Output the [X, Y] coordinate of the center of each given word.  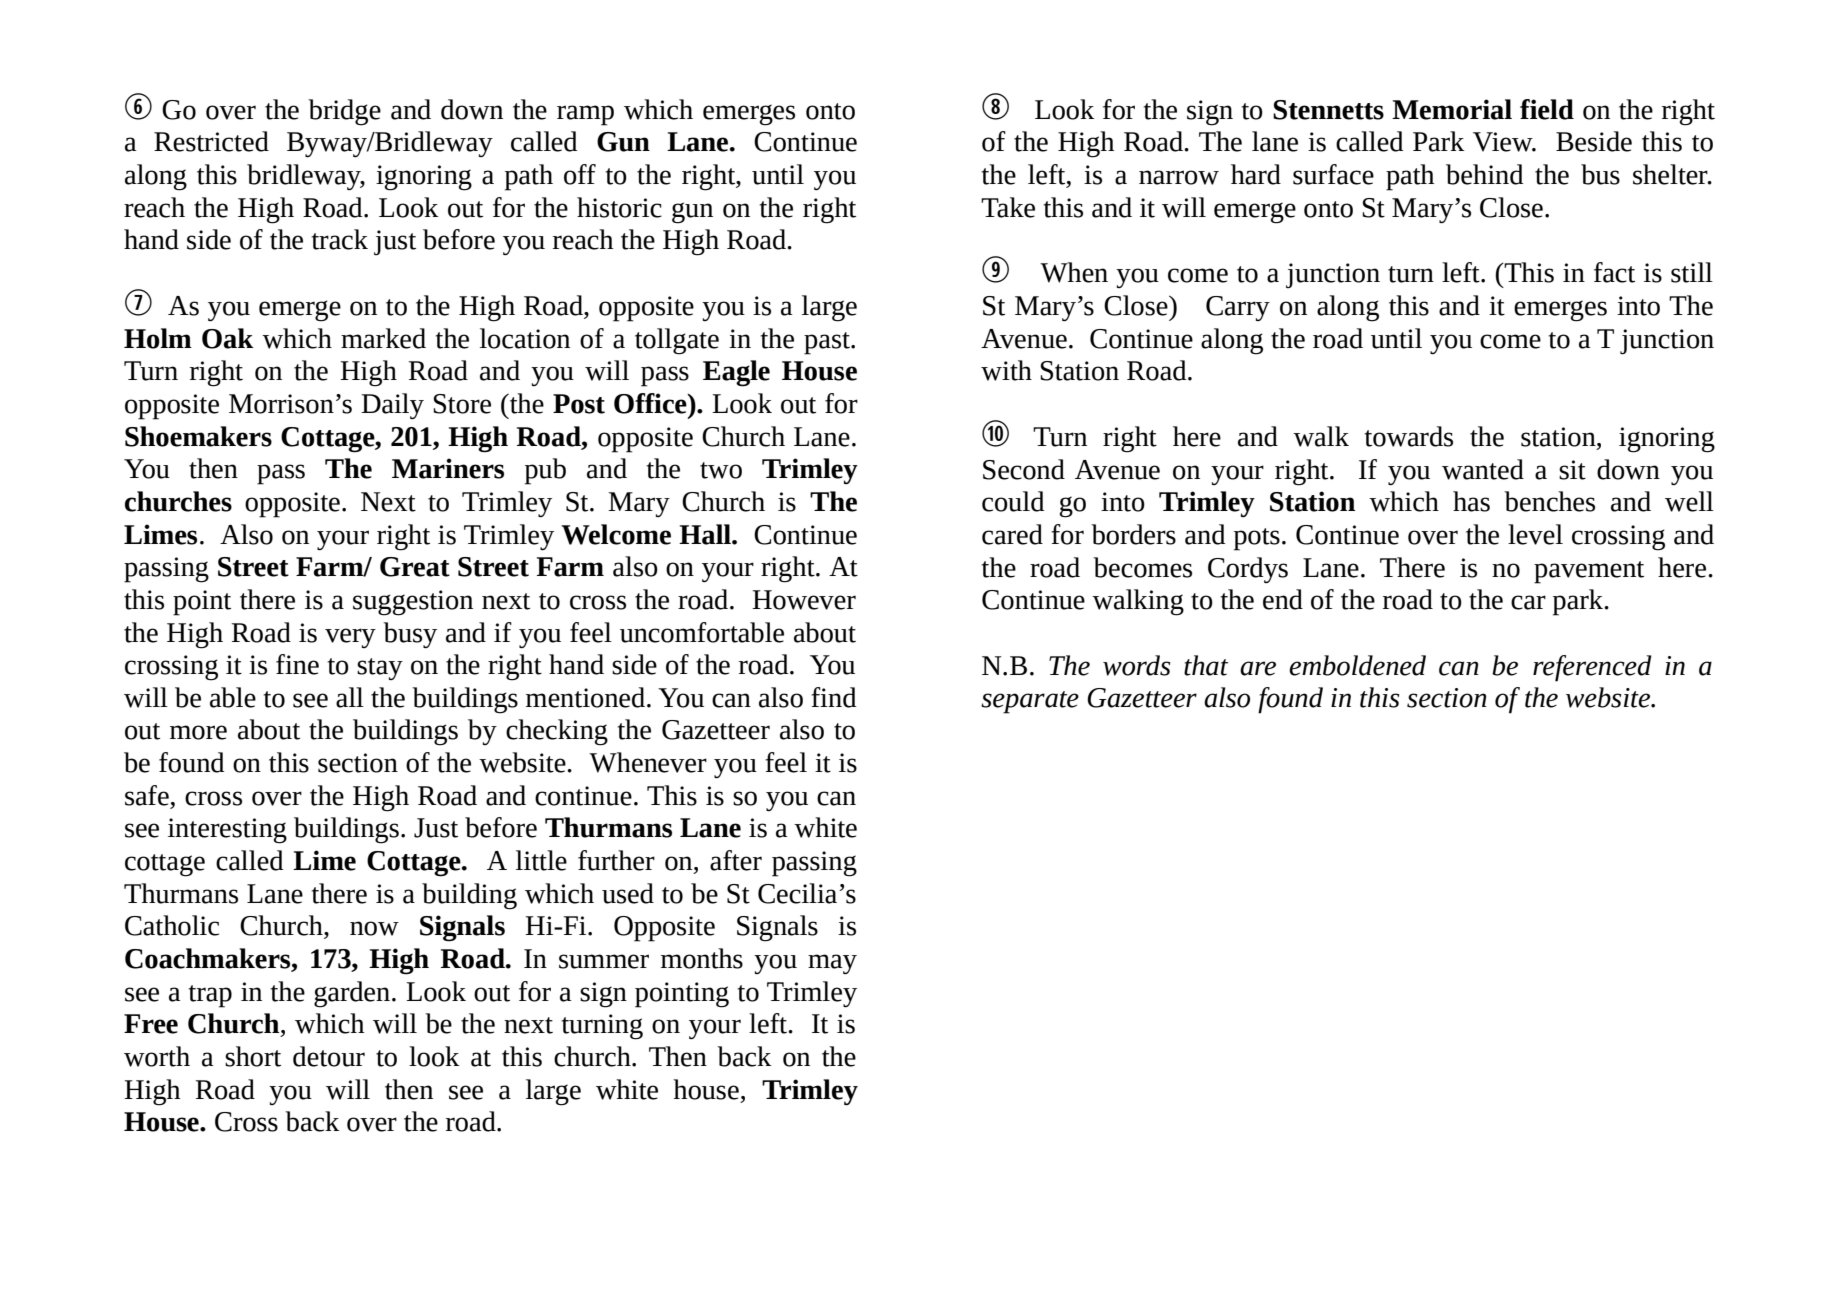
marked [383, 338]
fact [1614, 272]
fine [297, 664]
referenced [1592, 668]
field [1547, 109]
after [736, 860]
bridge [344, 112]
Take [1008, 207]
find [834, 697]
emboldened [1357, 665]
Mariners [448, 468]
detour [329, 1056]
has [1471, 501]
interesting [227, 831]
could [1013, 501]
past [828, 343]
